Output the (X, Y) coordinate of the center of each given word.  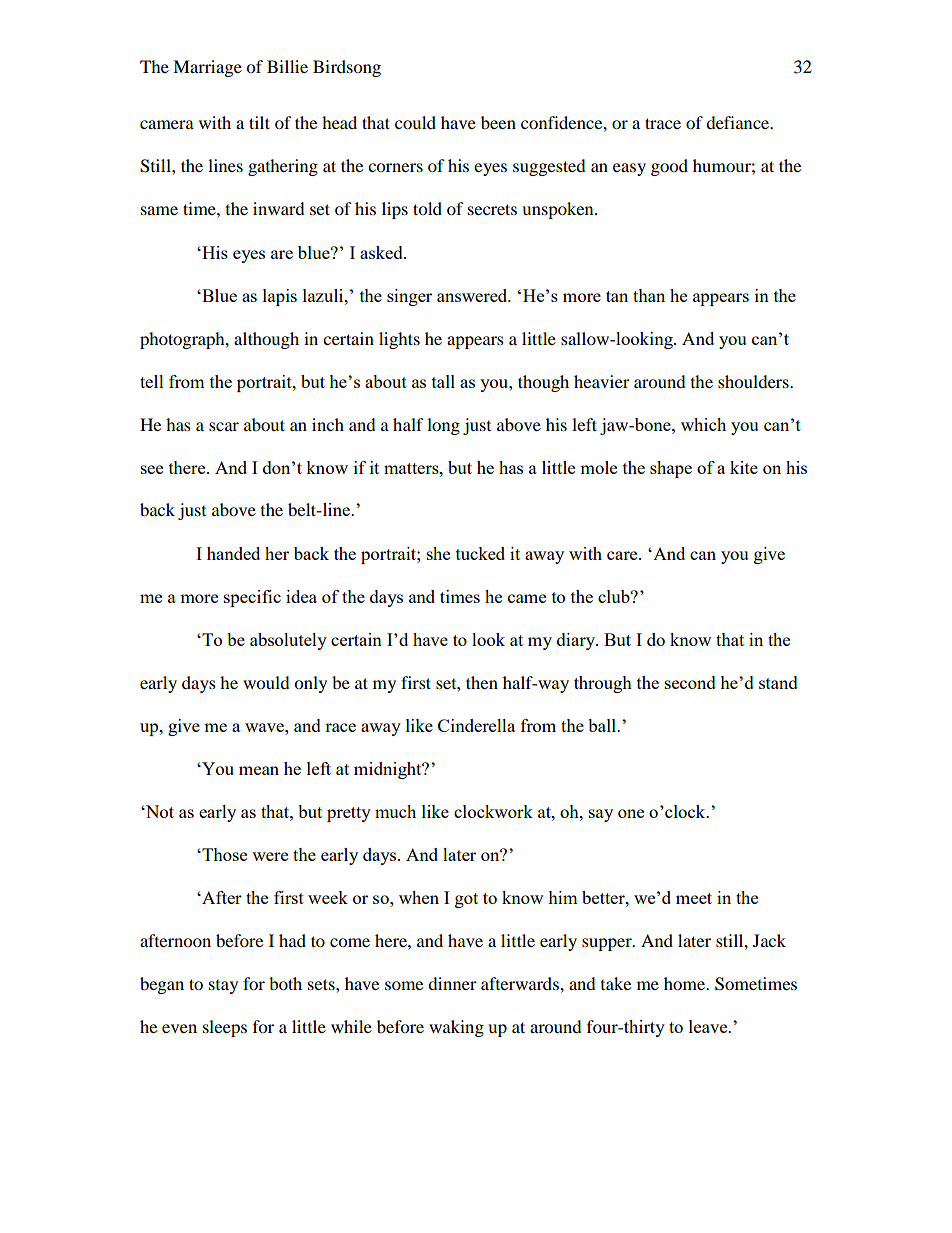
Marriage (207, 68)
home (685, 983)
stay (223, 987)
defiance (739, 122)
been (498, 122)
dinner (452, 983)
